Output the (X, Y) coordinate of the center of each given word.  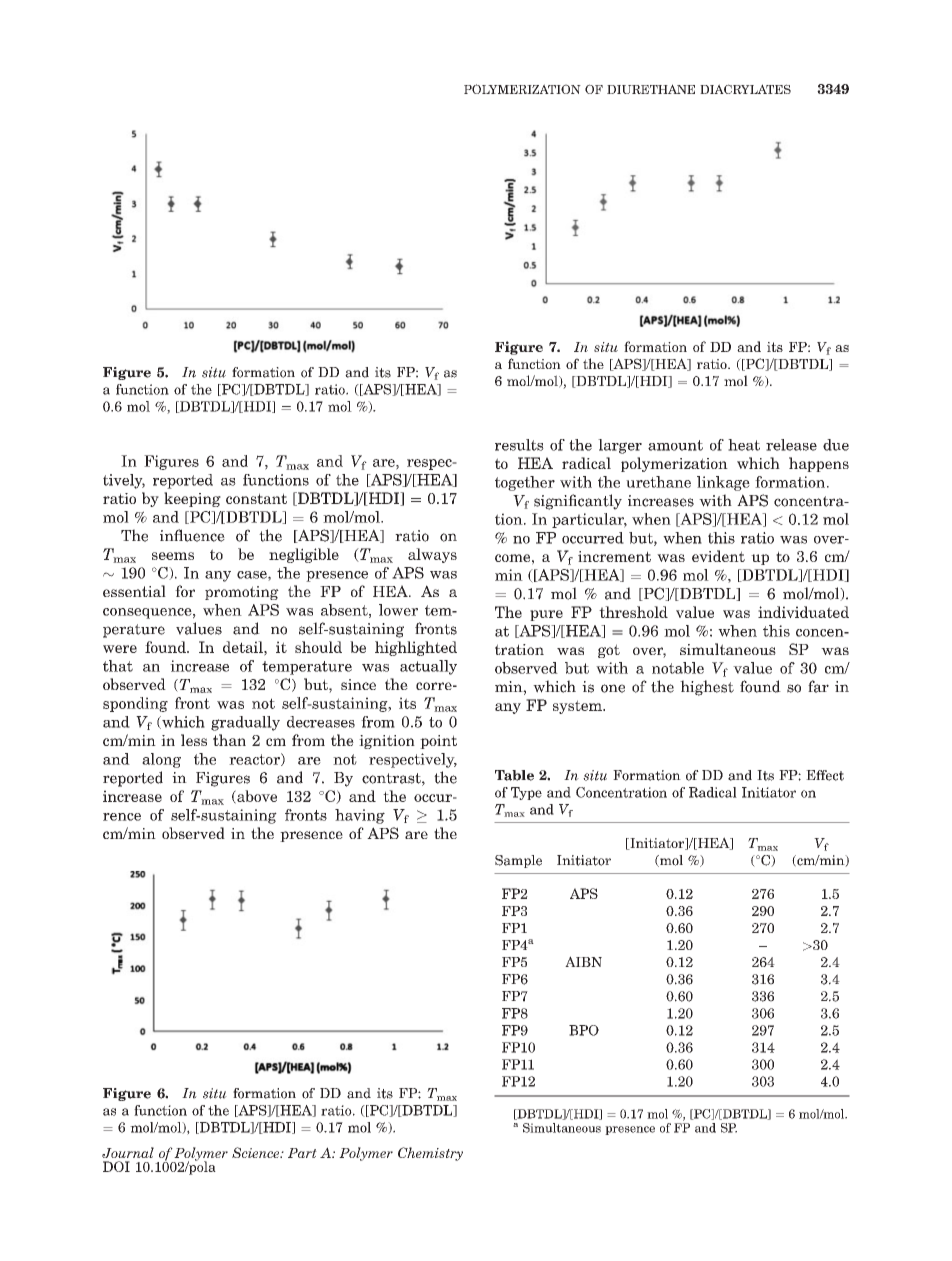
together (525, 483)
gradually (245, 723)
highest (707, 688)
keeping (192, 499)
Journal (128, 1152)
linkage (723, 483)
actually (428, 667)
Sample (518, 861)
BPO (584, 1030)
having (360, 816)
